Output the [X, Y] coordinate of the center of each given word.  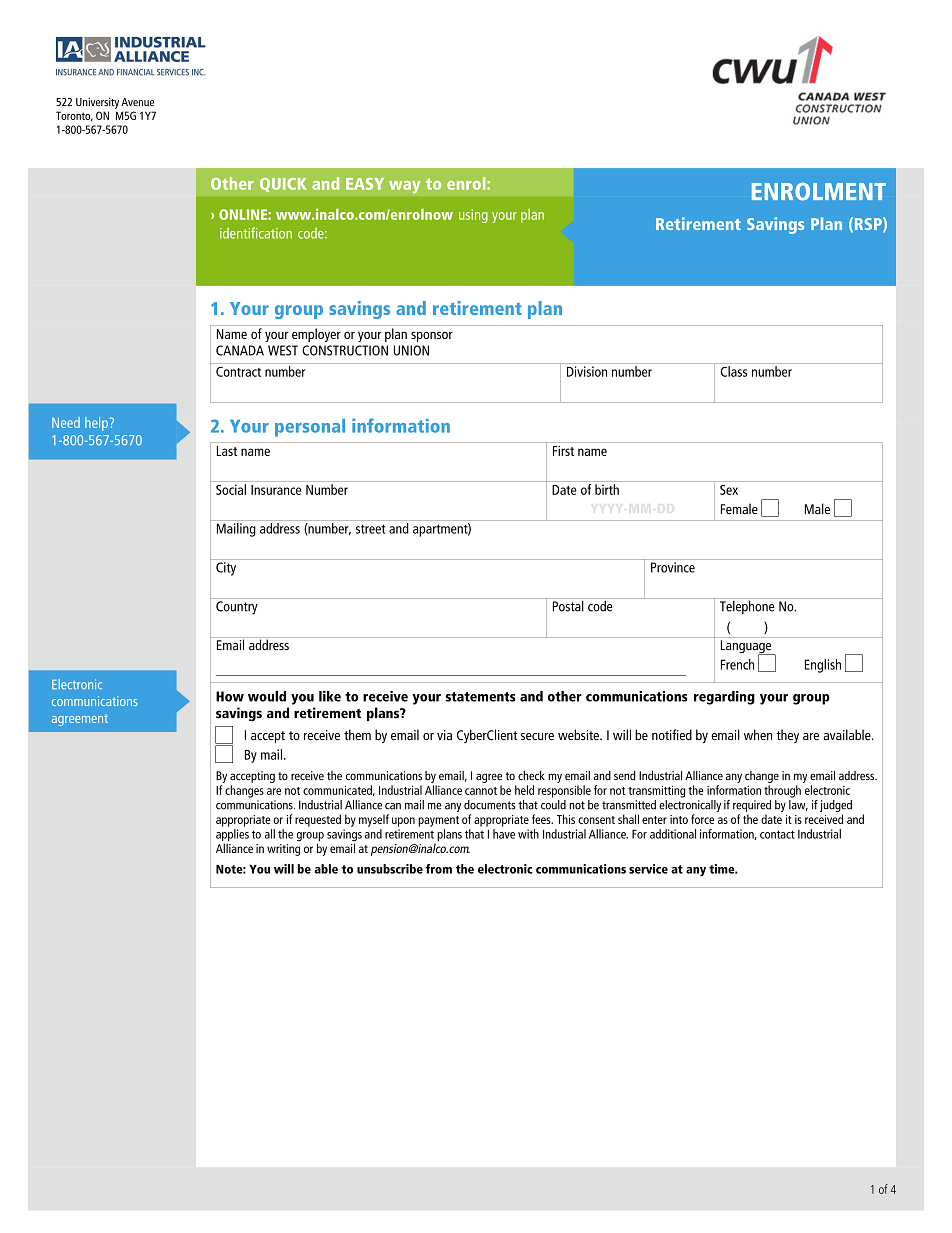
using [473, 216]
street [371, 529]
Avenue [137, 102]
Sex [729, 490]
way [405, 187]
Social [231, 489]
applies [232, 836]
